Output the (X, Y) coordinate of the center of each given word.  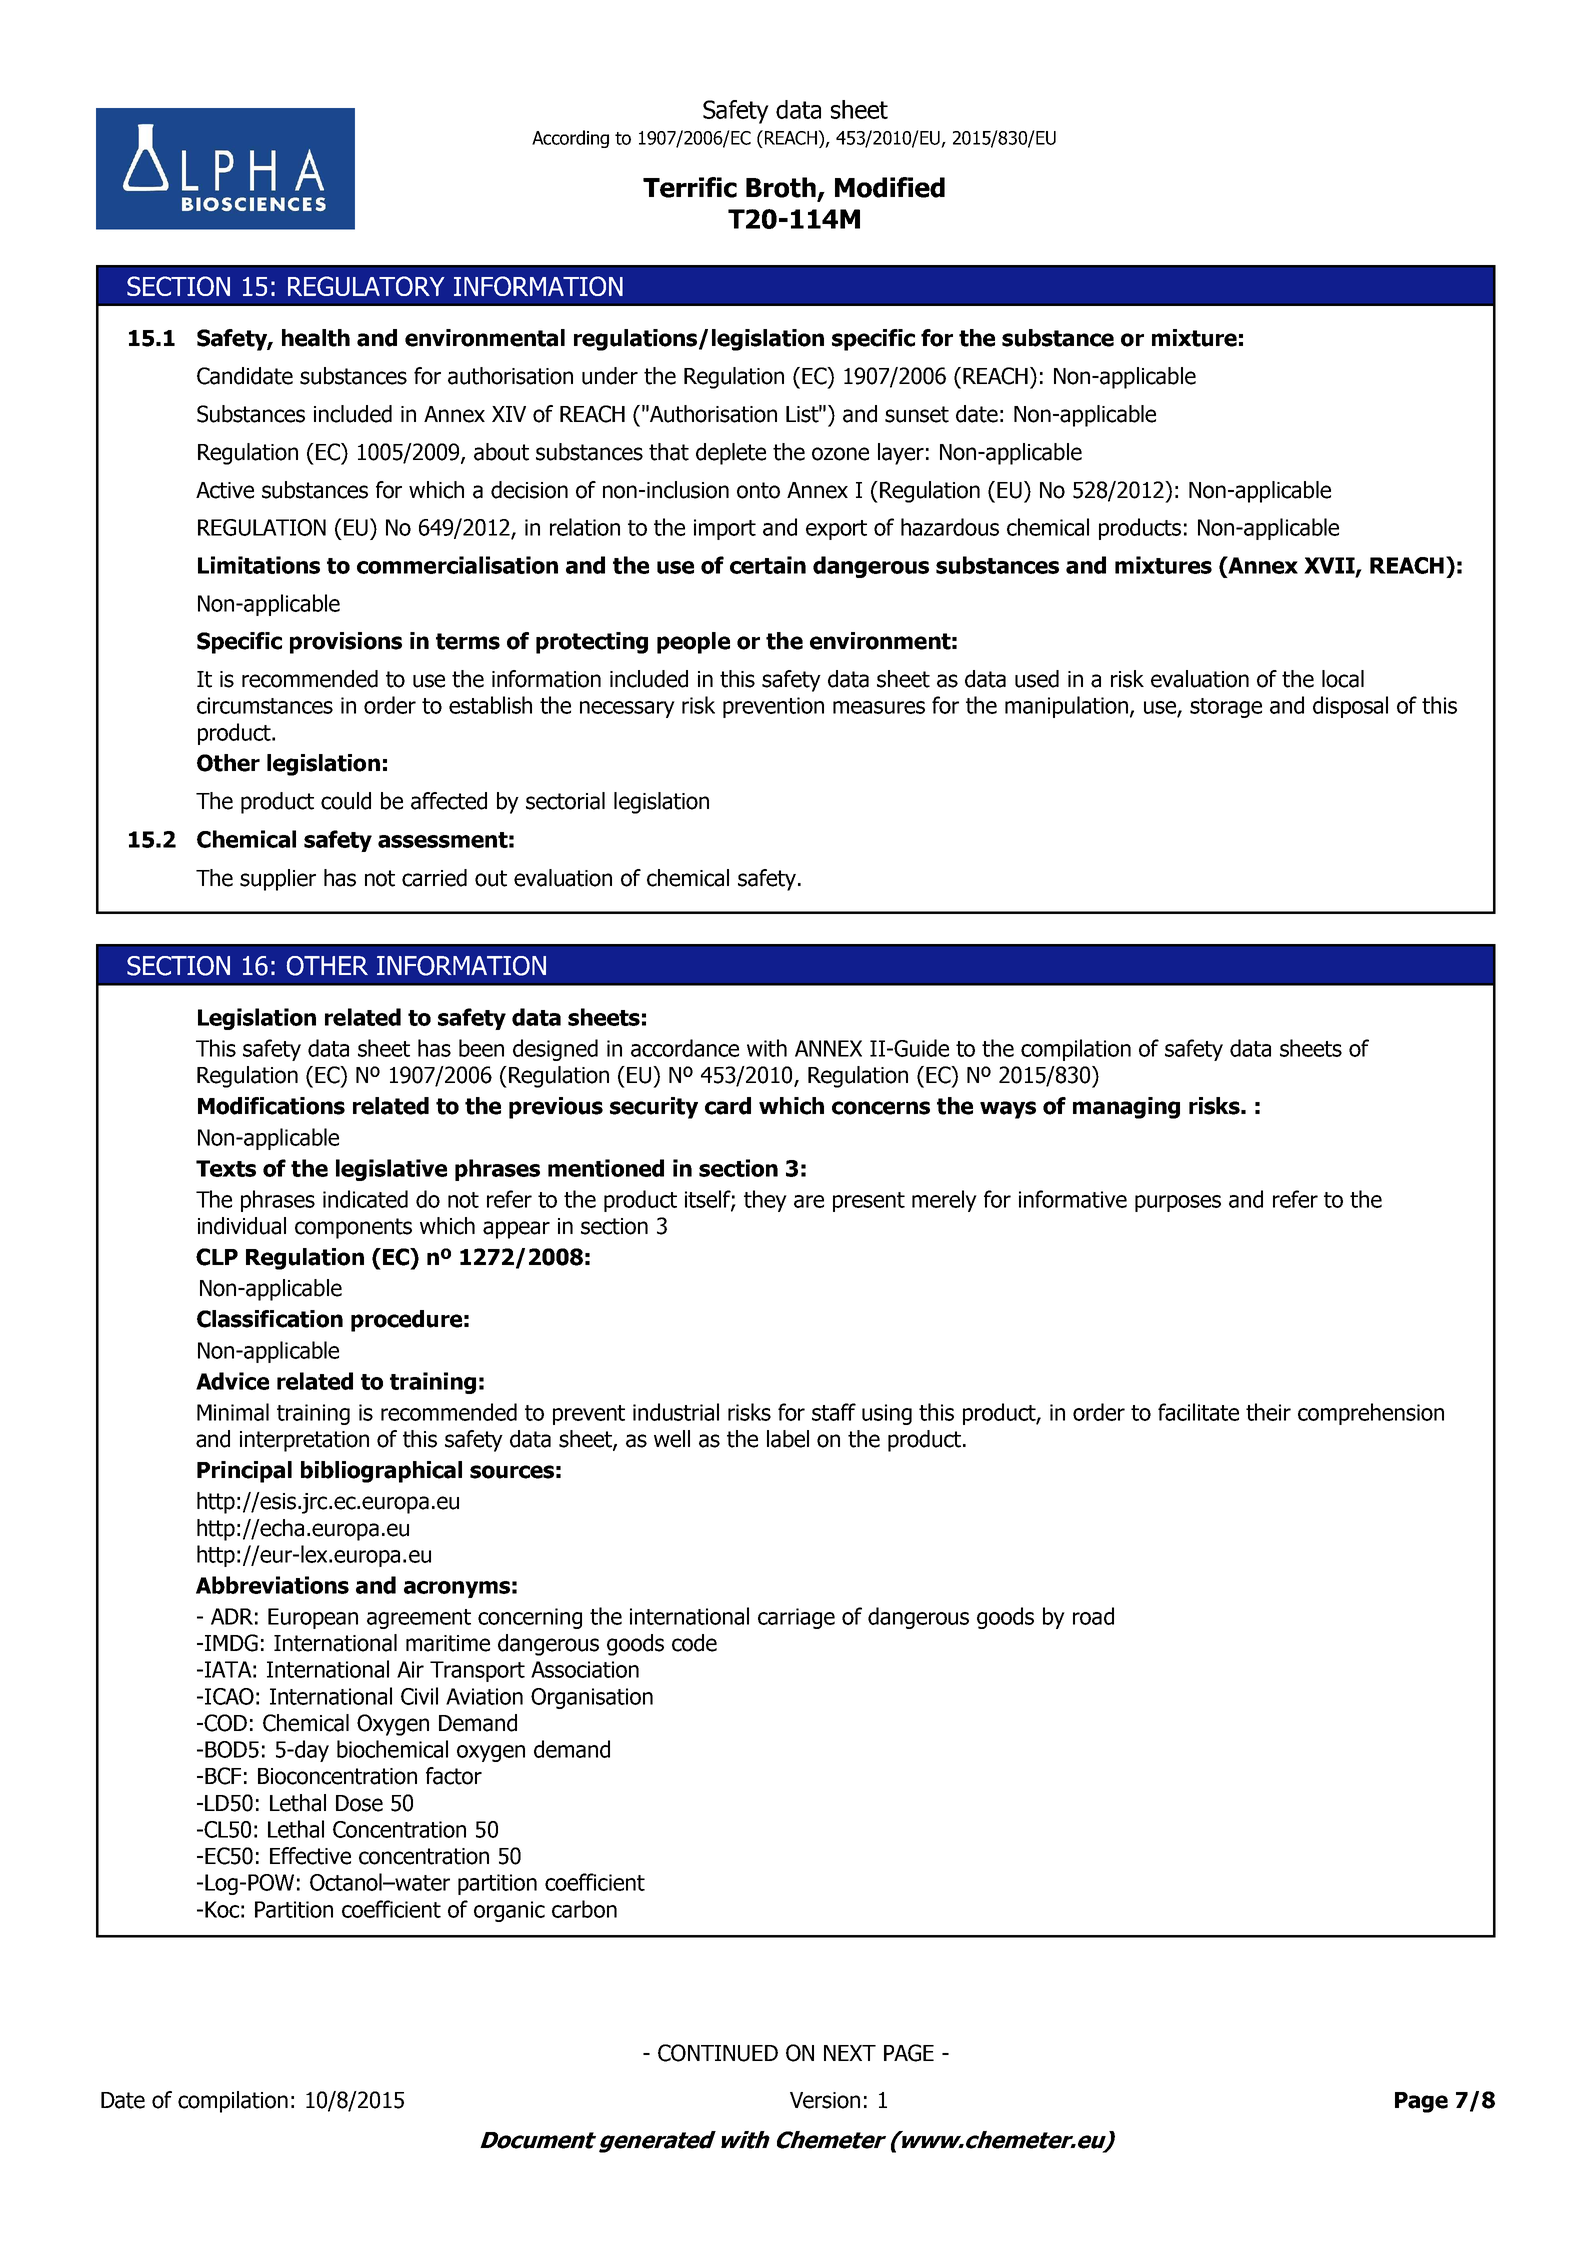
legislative (391, 1170)
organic (509, 1911)
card (728, 1106)
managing (1126, 1108)
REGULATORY (366, 286)
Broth (781, 187)
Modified (890, 187)
